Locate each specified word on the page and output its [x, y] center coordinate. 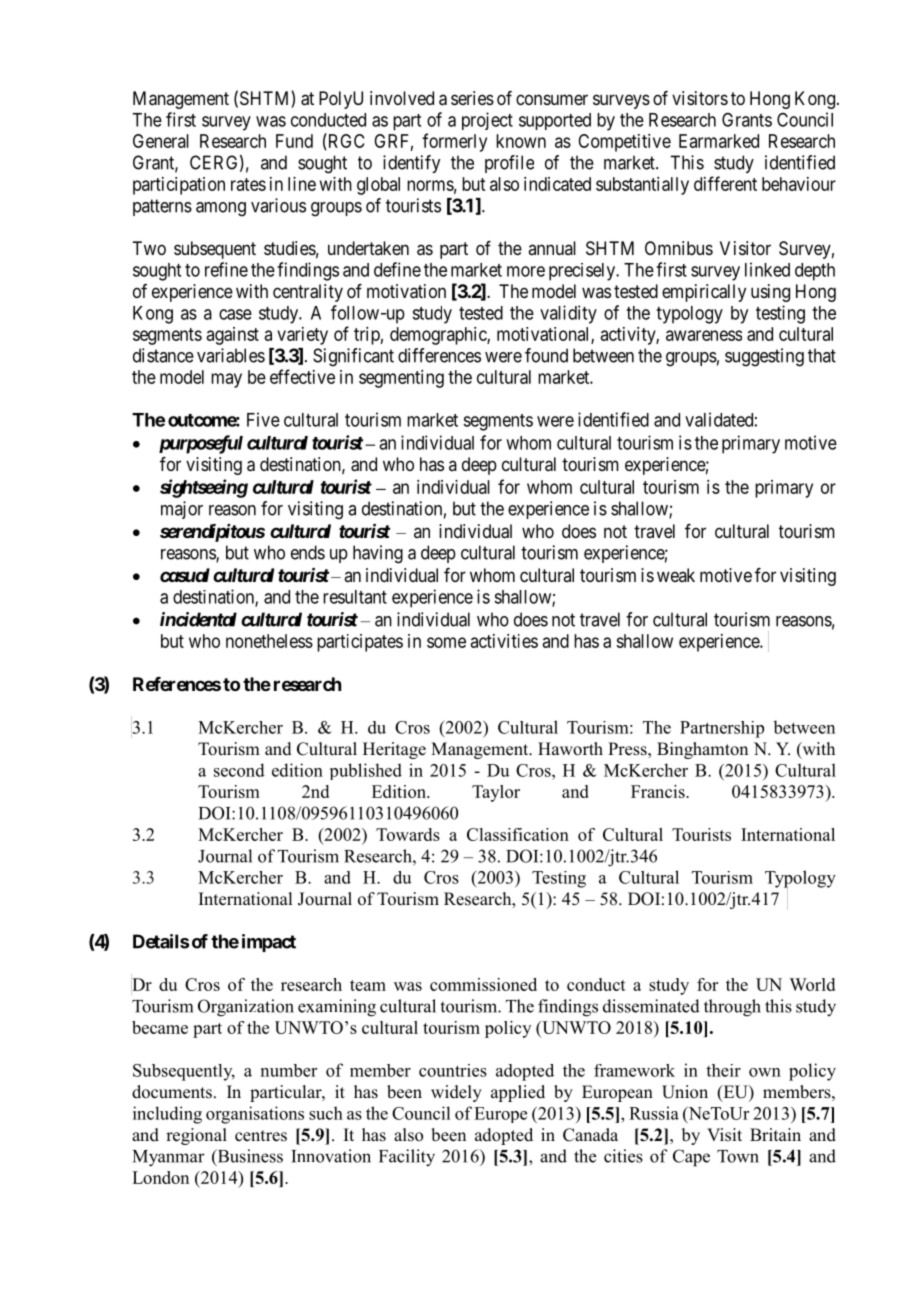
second [239, 770]
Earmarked [719, 141]
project [487, 121]
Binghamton [702, 750]
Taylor [496, 793]
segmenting [401, 379]
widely [456, 1093]
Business [249, 1157]
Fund [294, 141]
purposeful [201, 444]
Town [738, 1156]
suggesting [764, 357]
